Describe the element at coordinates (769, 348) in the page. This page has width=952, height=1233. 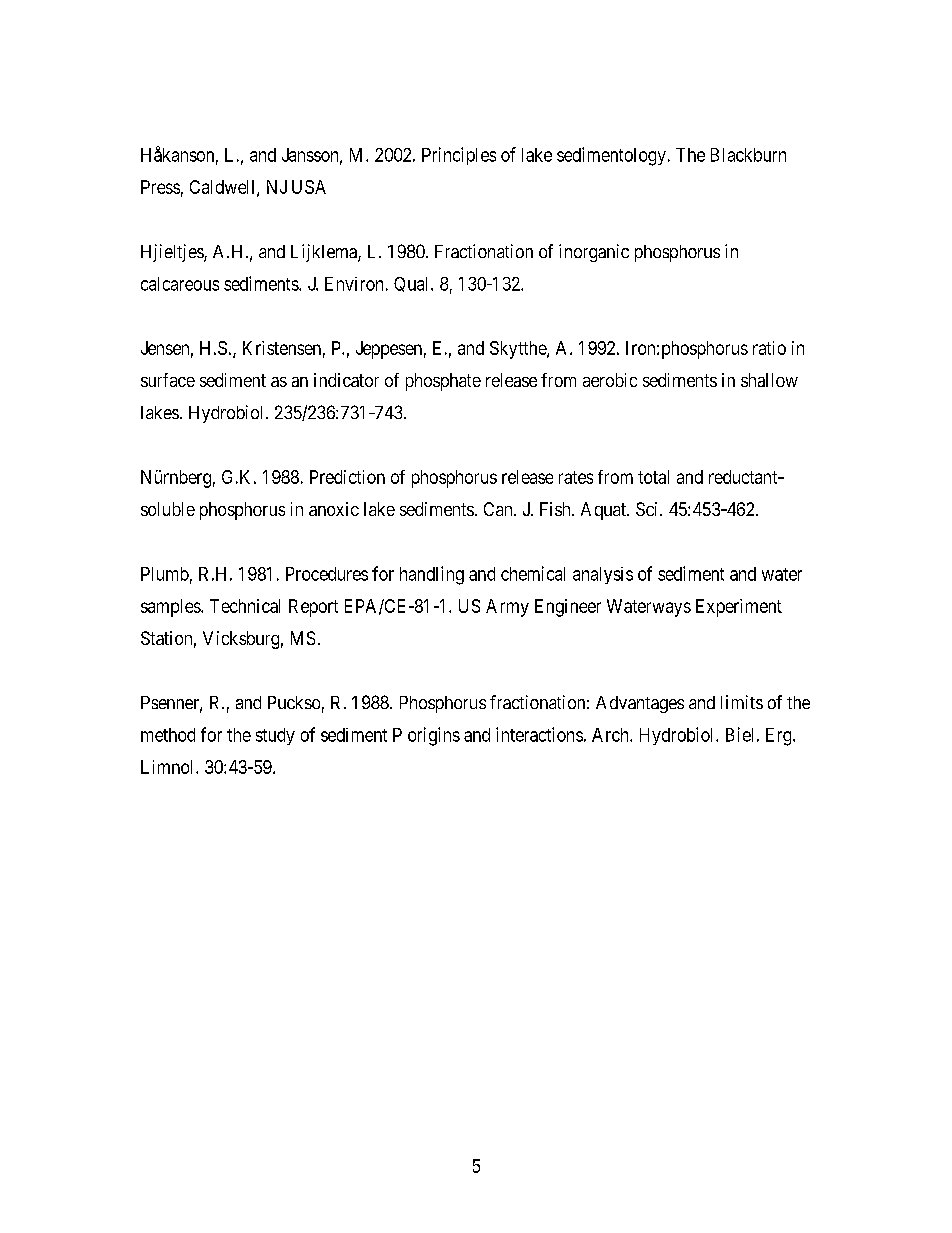
I see `ratio` at that location.
